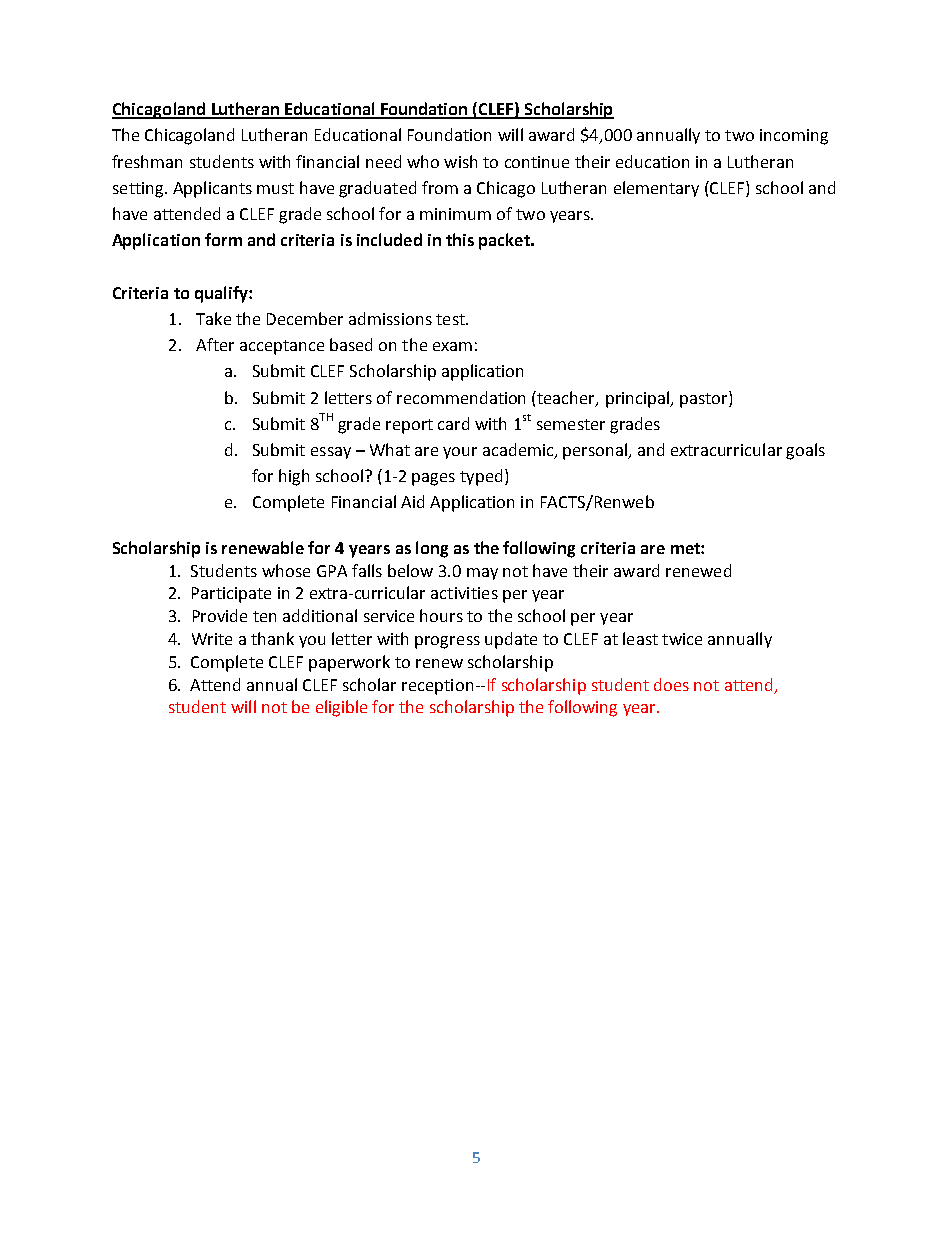 This screenshot has width=952, height=1233. What do you see at coordinates (212, 639) in the screenshot?
I see `Write` at bounding box center [212, 639].
